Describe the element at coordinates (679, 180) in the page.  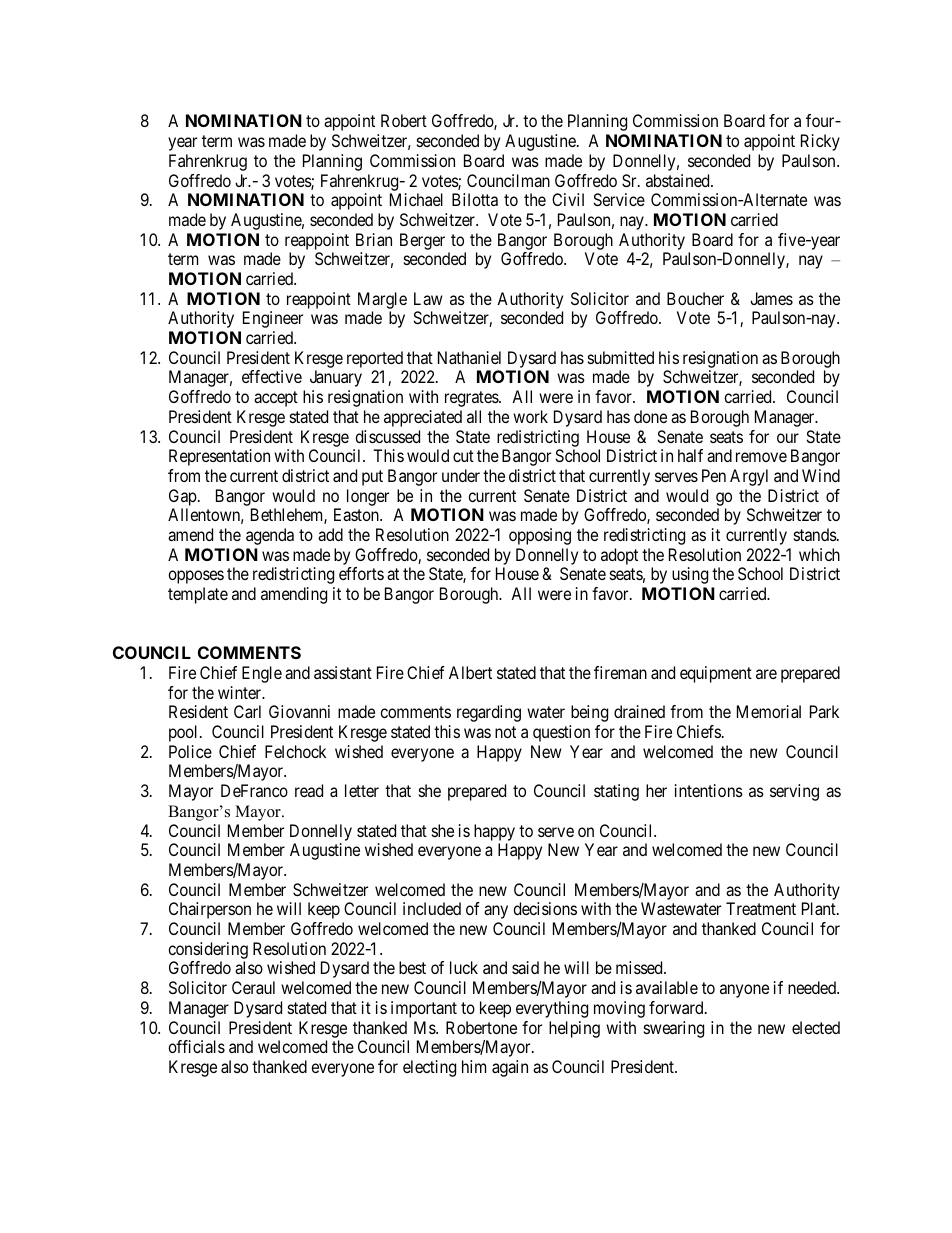
I see `abstained` at that location.
